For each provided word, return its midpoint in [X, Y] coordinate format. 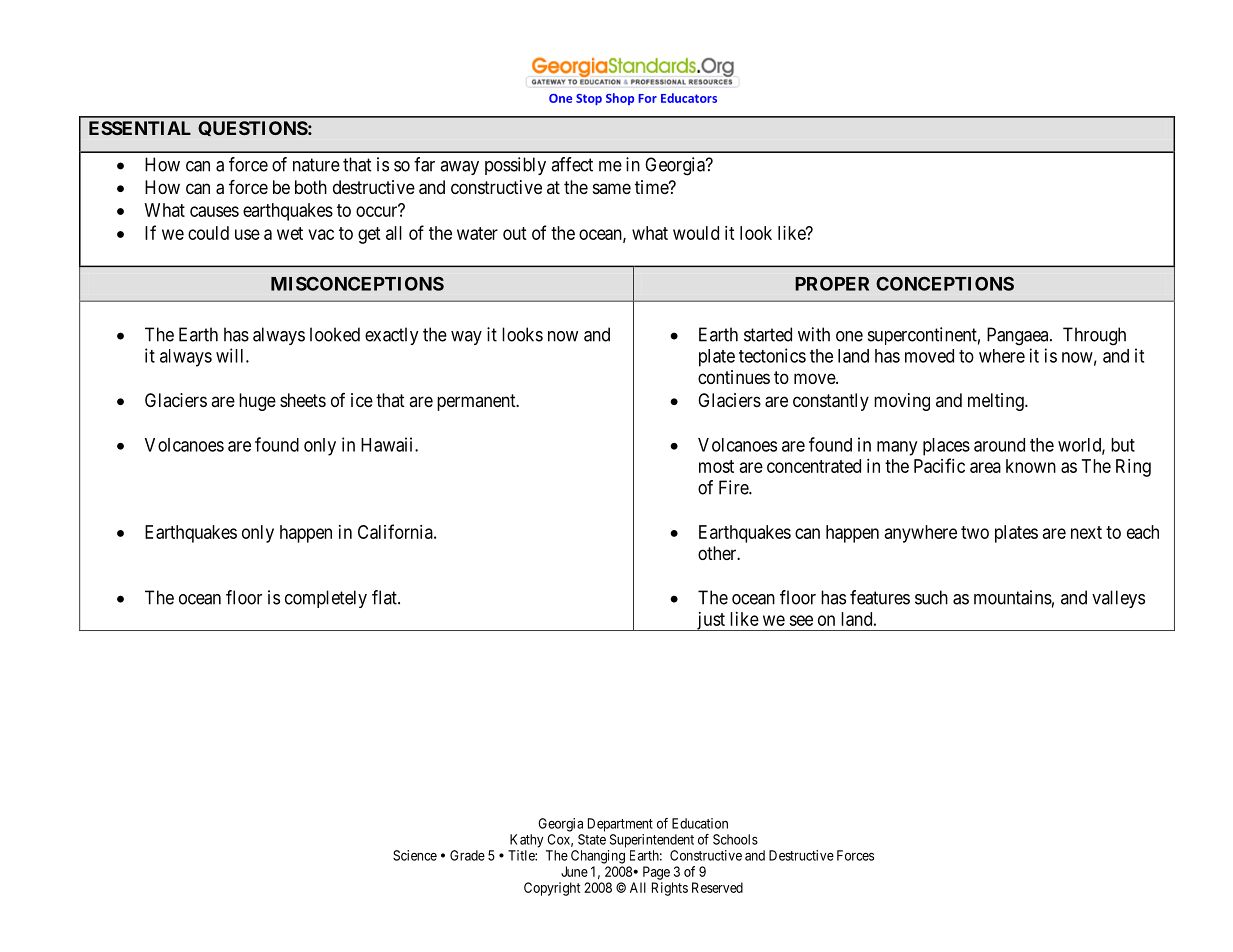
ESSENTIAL [140, 128]
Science [415, 855]
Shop [620, 99]
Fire [734, 487]
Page [656, 873]
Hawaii [388, 444]
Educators [689, 98]
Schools [735, 839]
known [1031, 466]
